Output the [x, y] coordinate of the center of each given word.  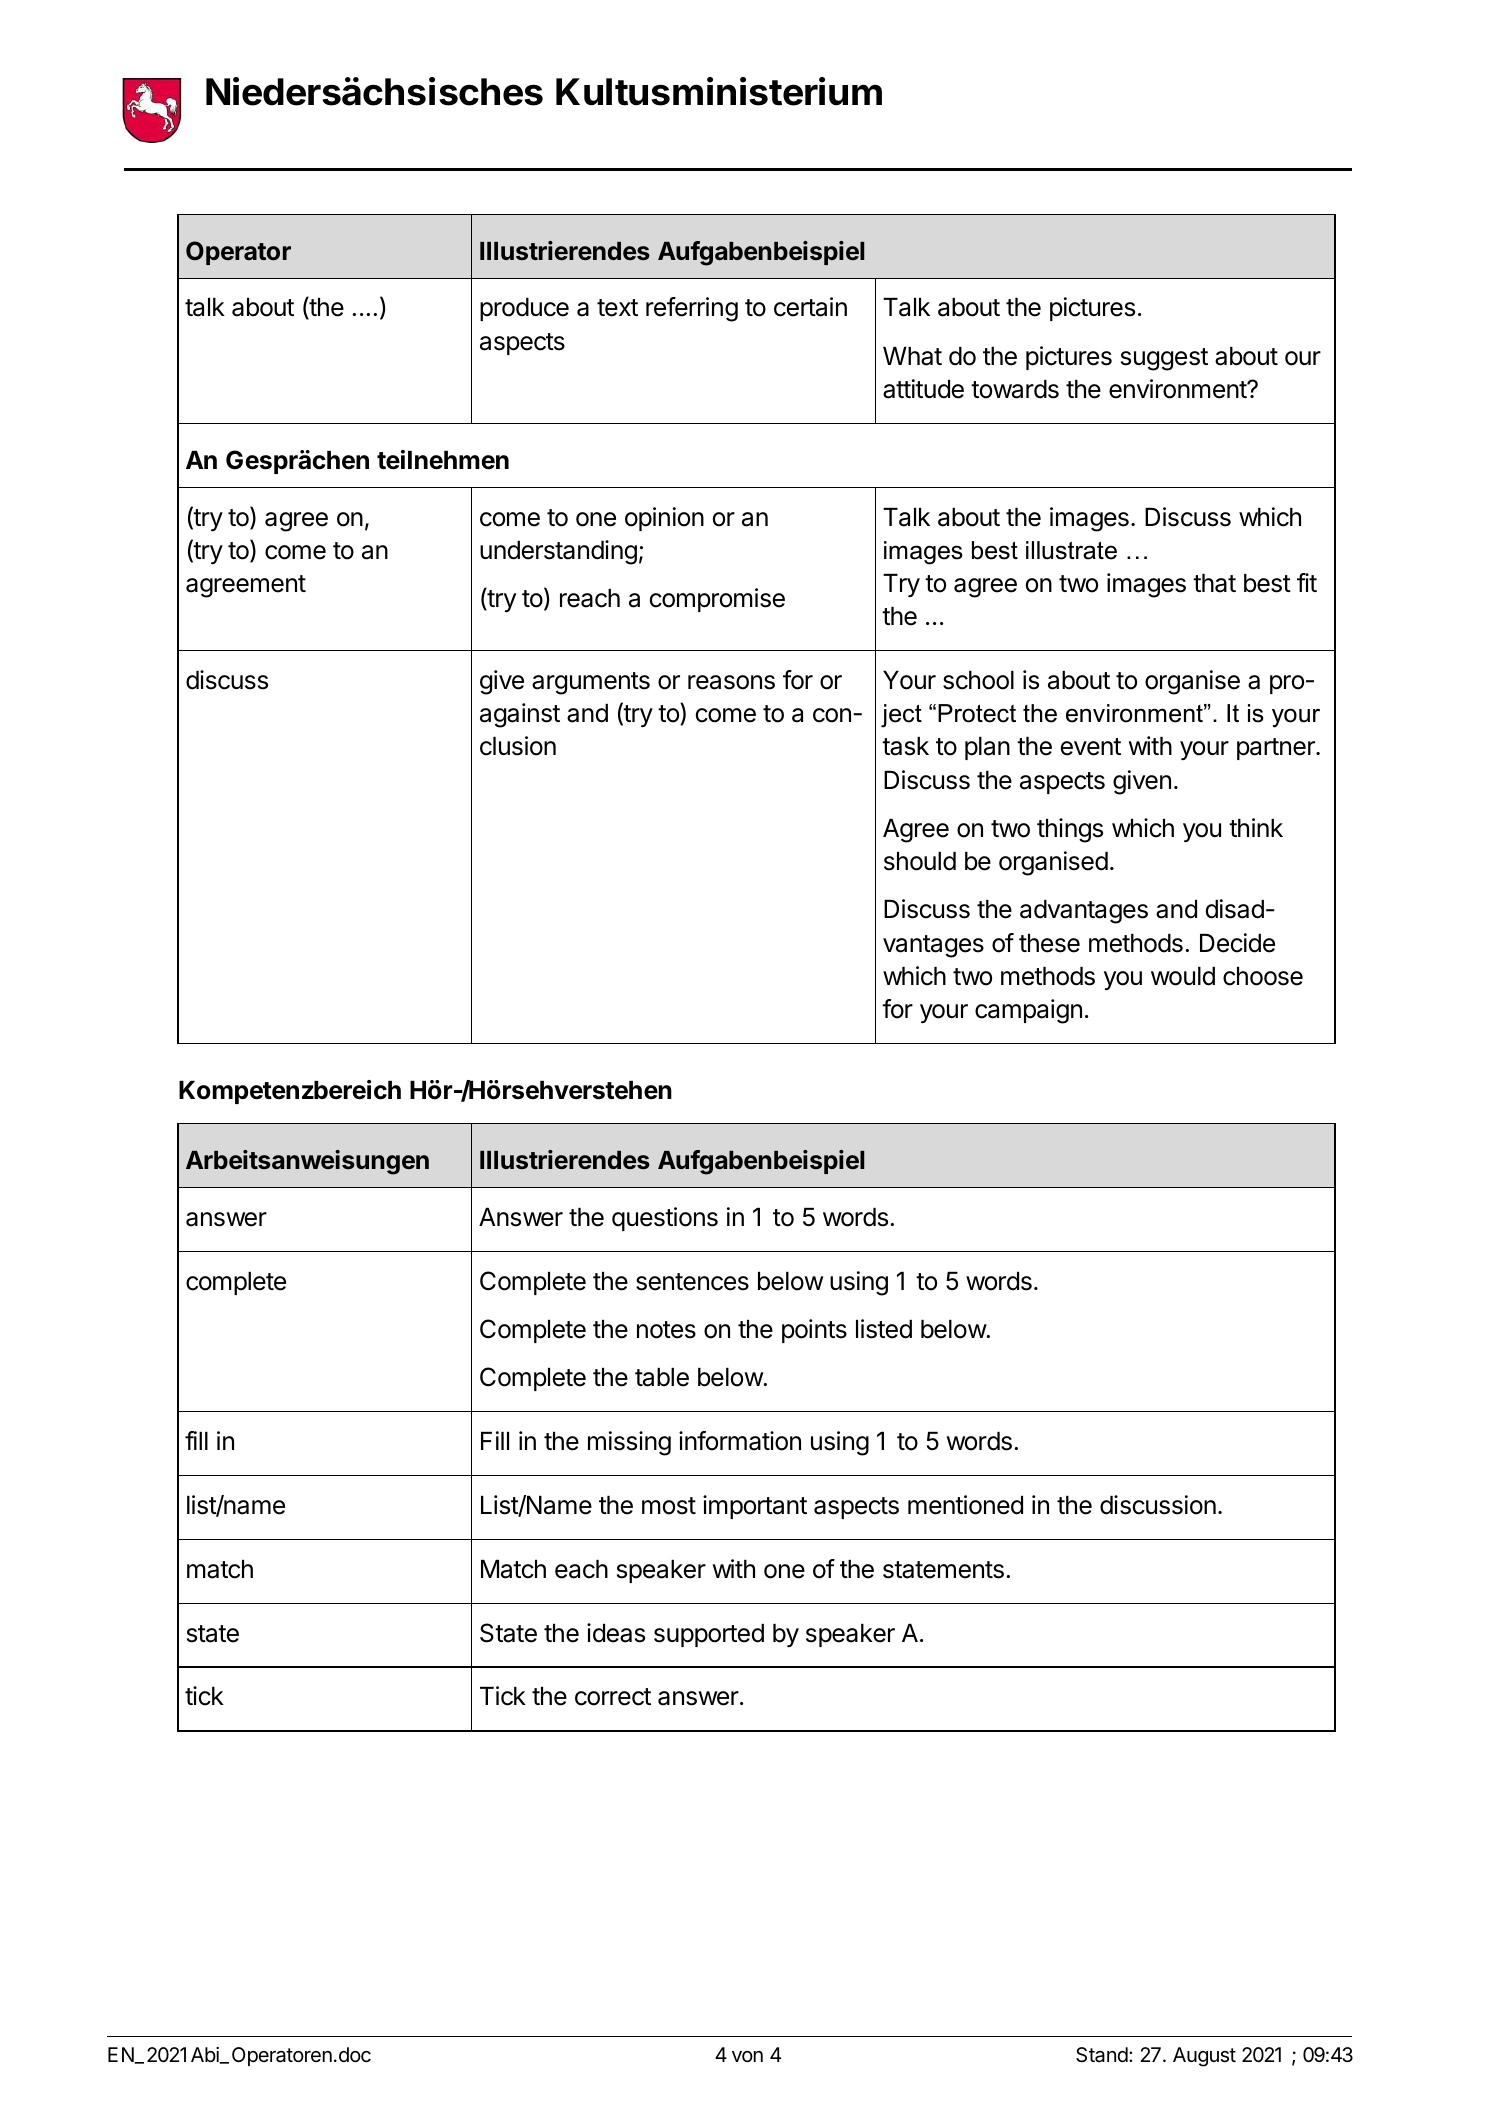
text [617, 308]
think [1256, 827]
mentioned [965, 1505]
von [747, 2056]
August [1204, 2057]
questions [665, 1219]
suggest [1164, 359]
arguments [591, 683]
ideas [616, 1633]
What [912, 356]
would [1183, 976]
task [905, 746]
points [814, 1331]
